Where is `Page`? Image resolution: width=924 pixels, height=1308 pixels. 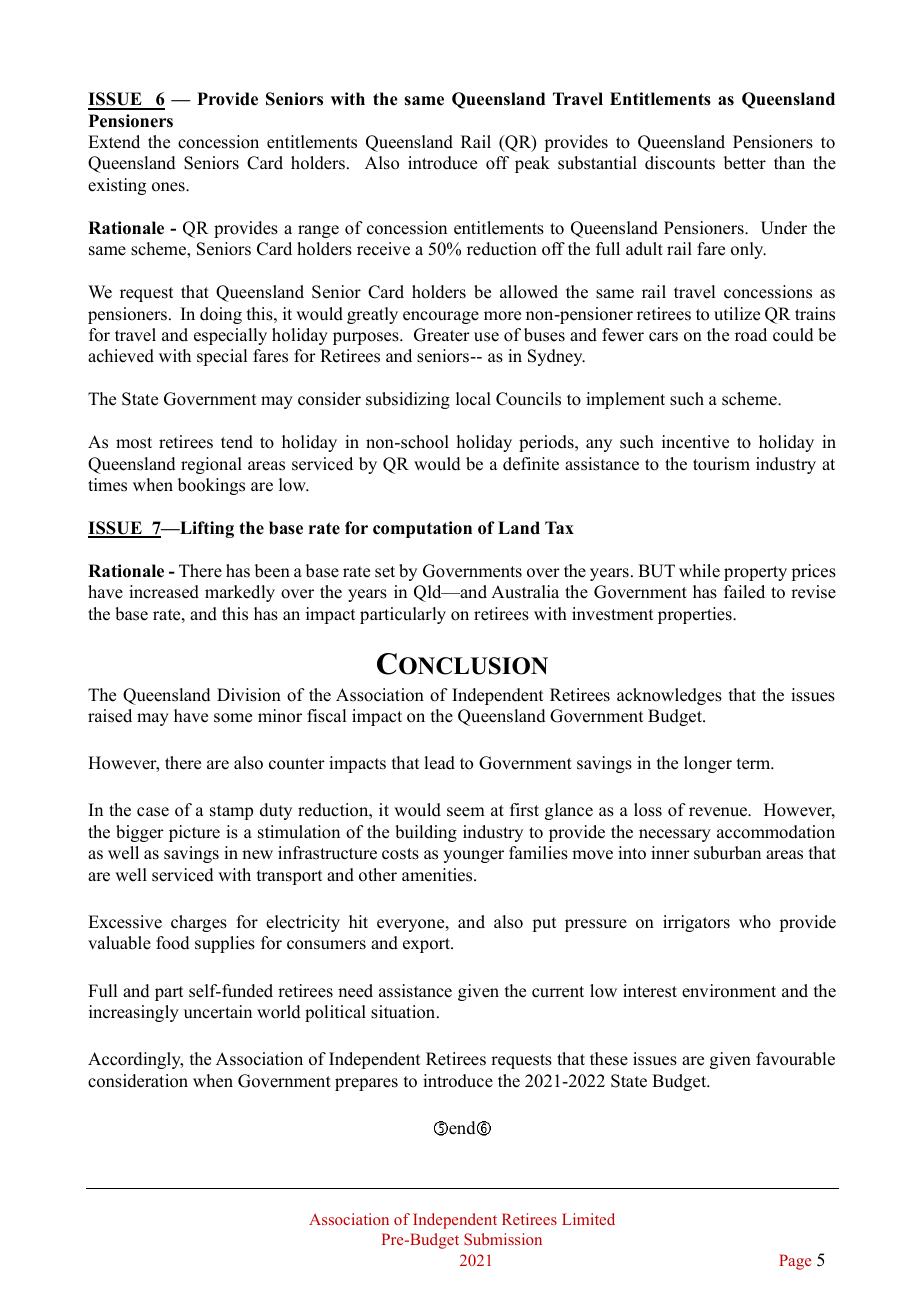 Page is located at coordinates (795, 1262).
